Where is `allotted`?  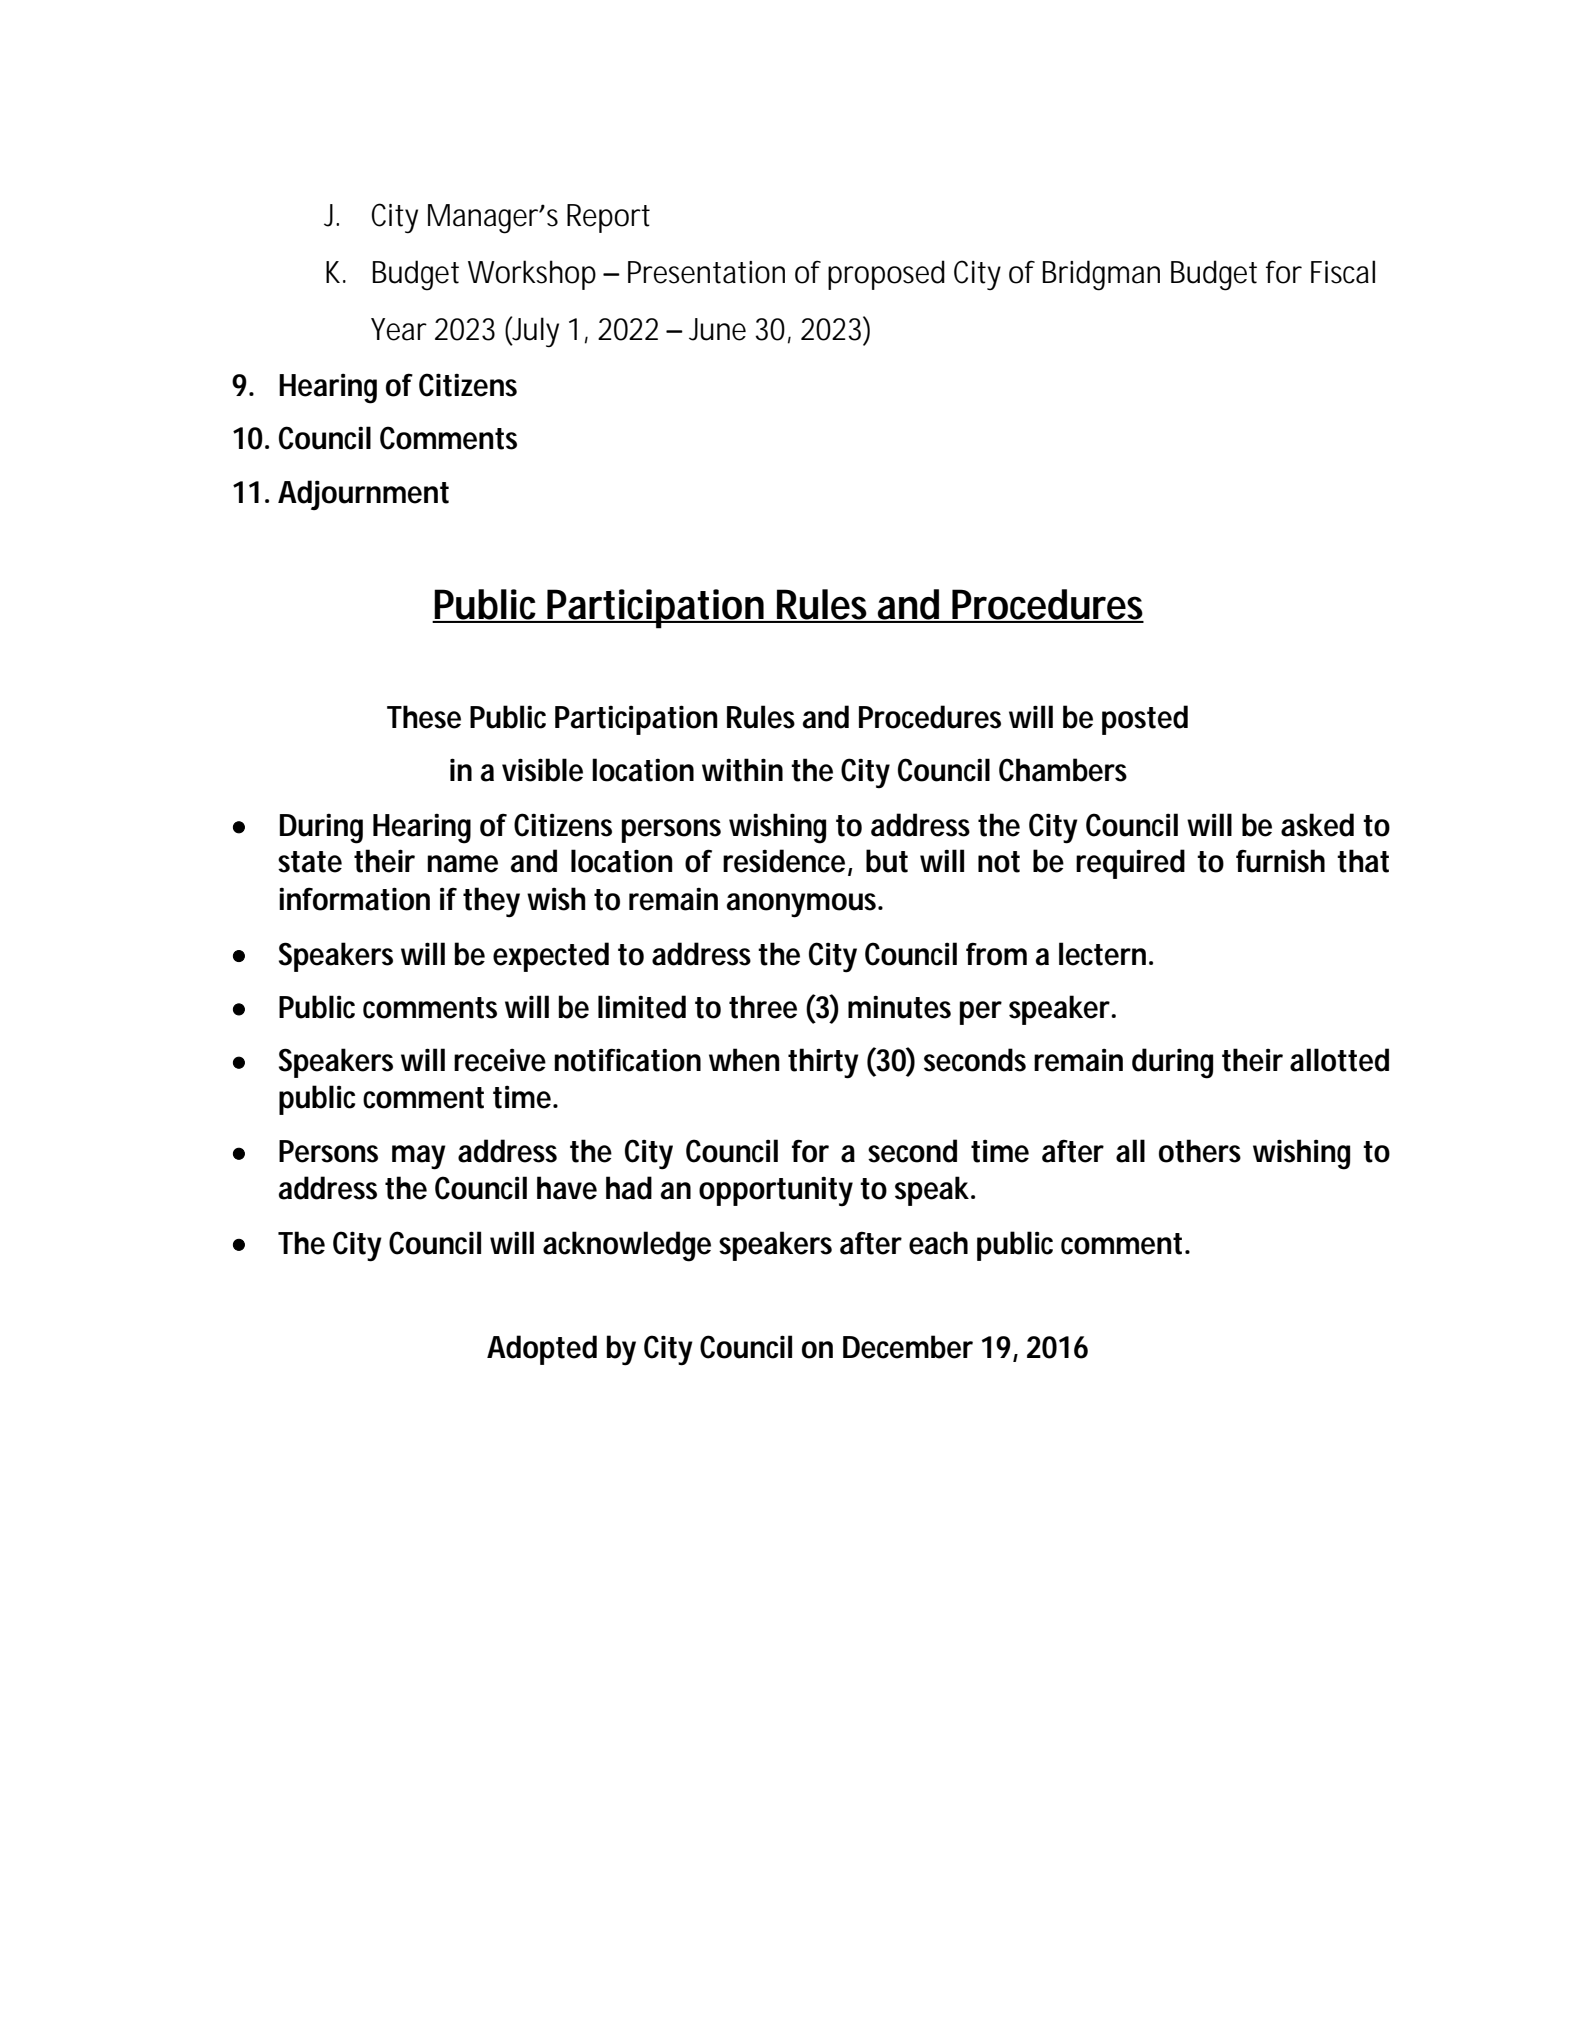 allotted is located at coordinates (1339, 1060).
